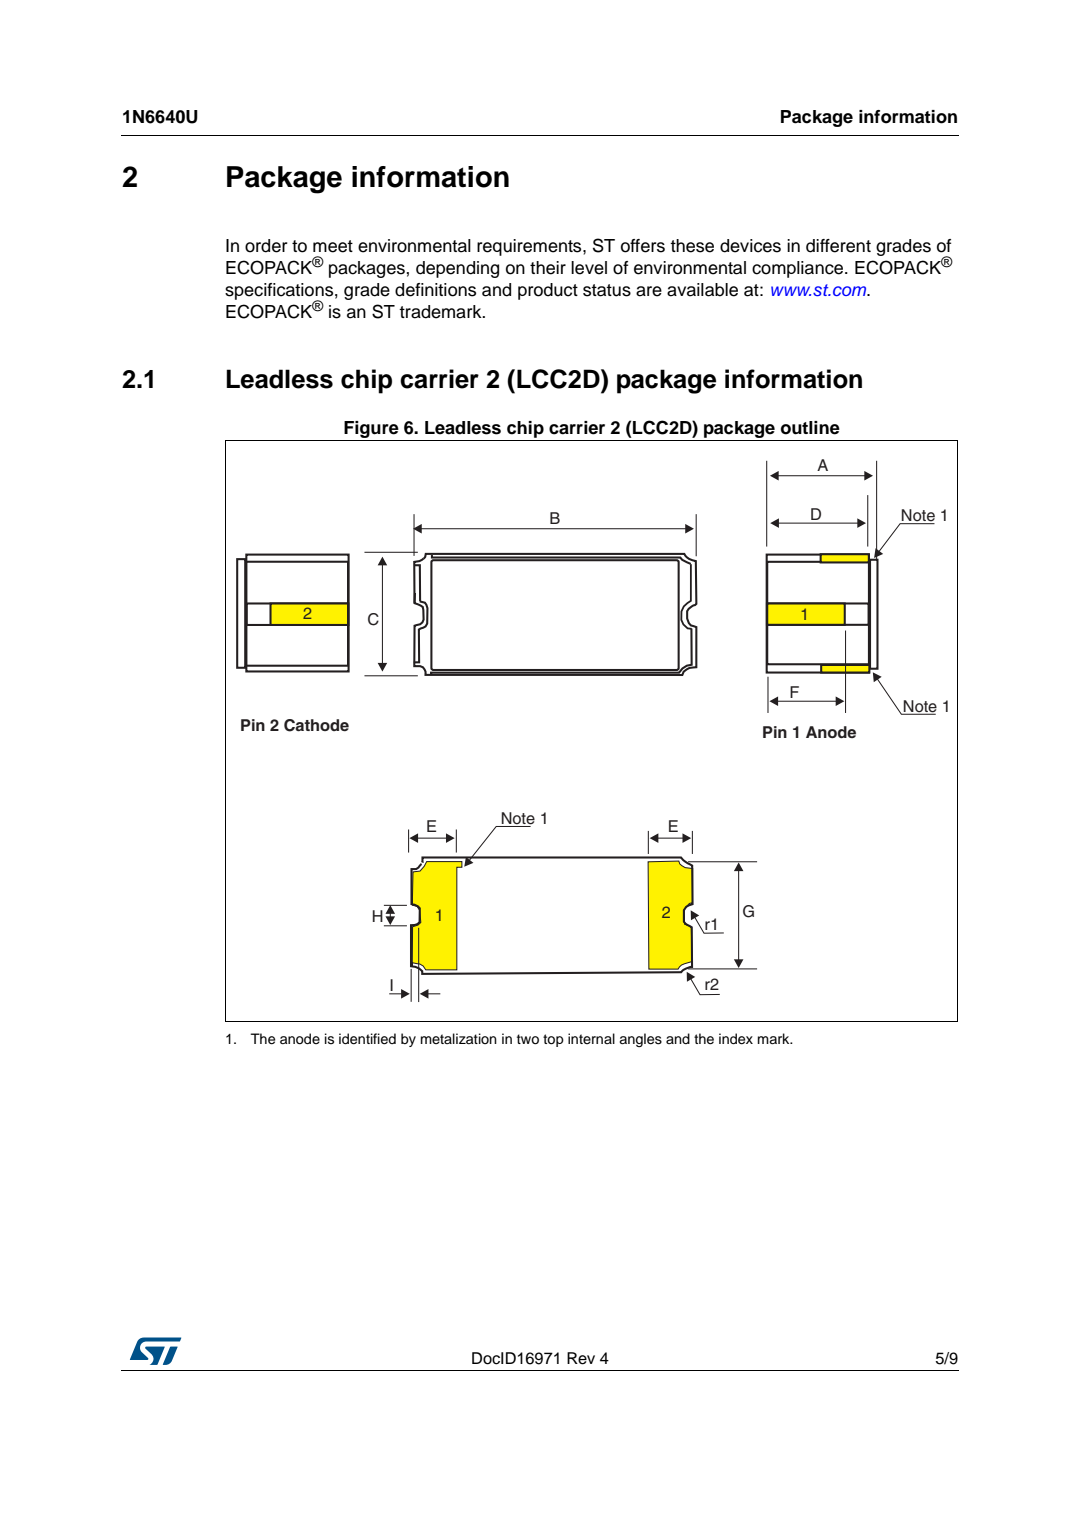  I want to click on definitions, so click(435, 290).
